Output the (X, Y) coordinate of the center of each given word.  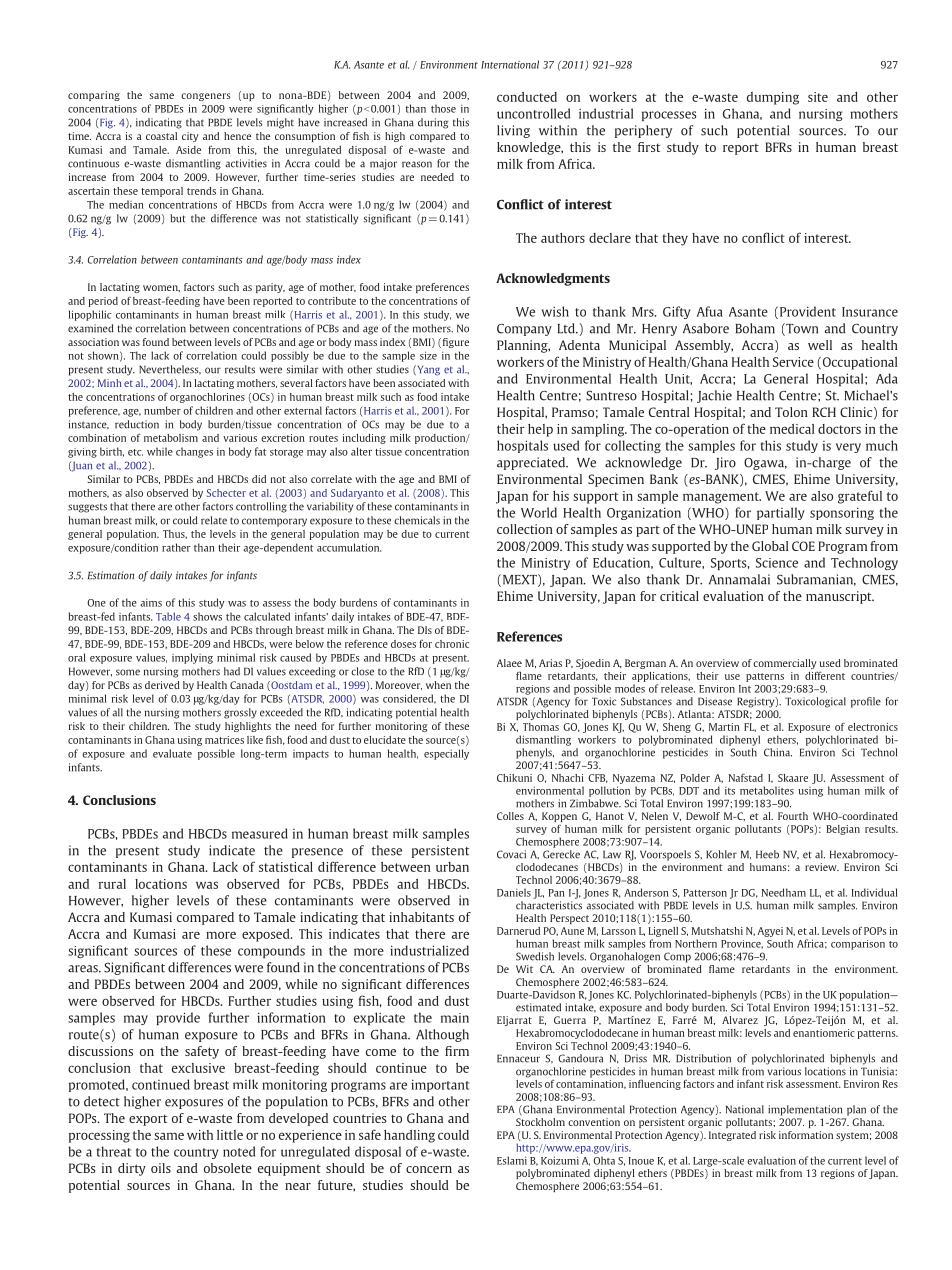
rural (112, 884)
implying (192, 658)
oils (161, 1168)
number (162, 410)
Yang (427, 370)
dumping (773, 98)
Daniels (514, 892)
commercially (785, 665)
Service (793, 362)
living (513, 131)
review (822, 867)
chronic (452, 644)
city (190, 137)
